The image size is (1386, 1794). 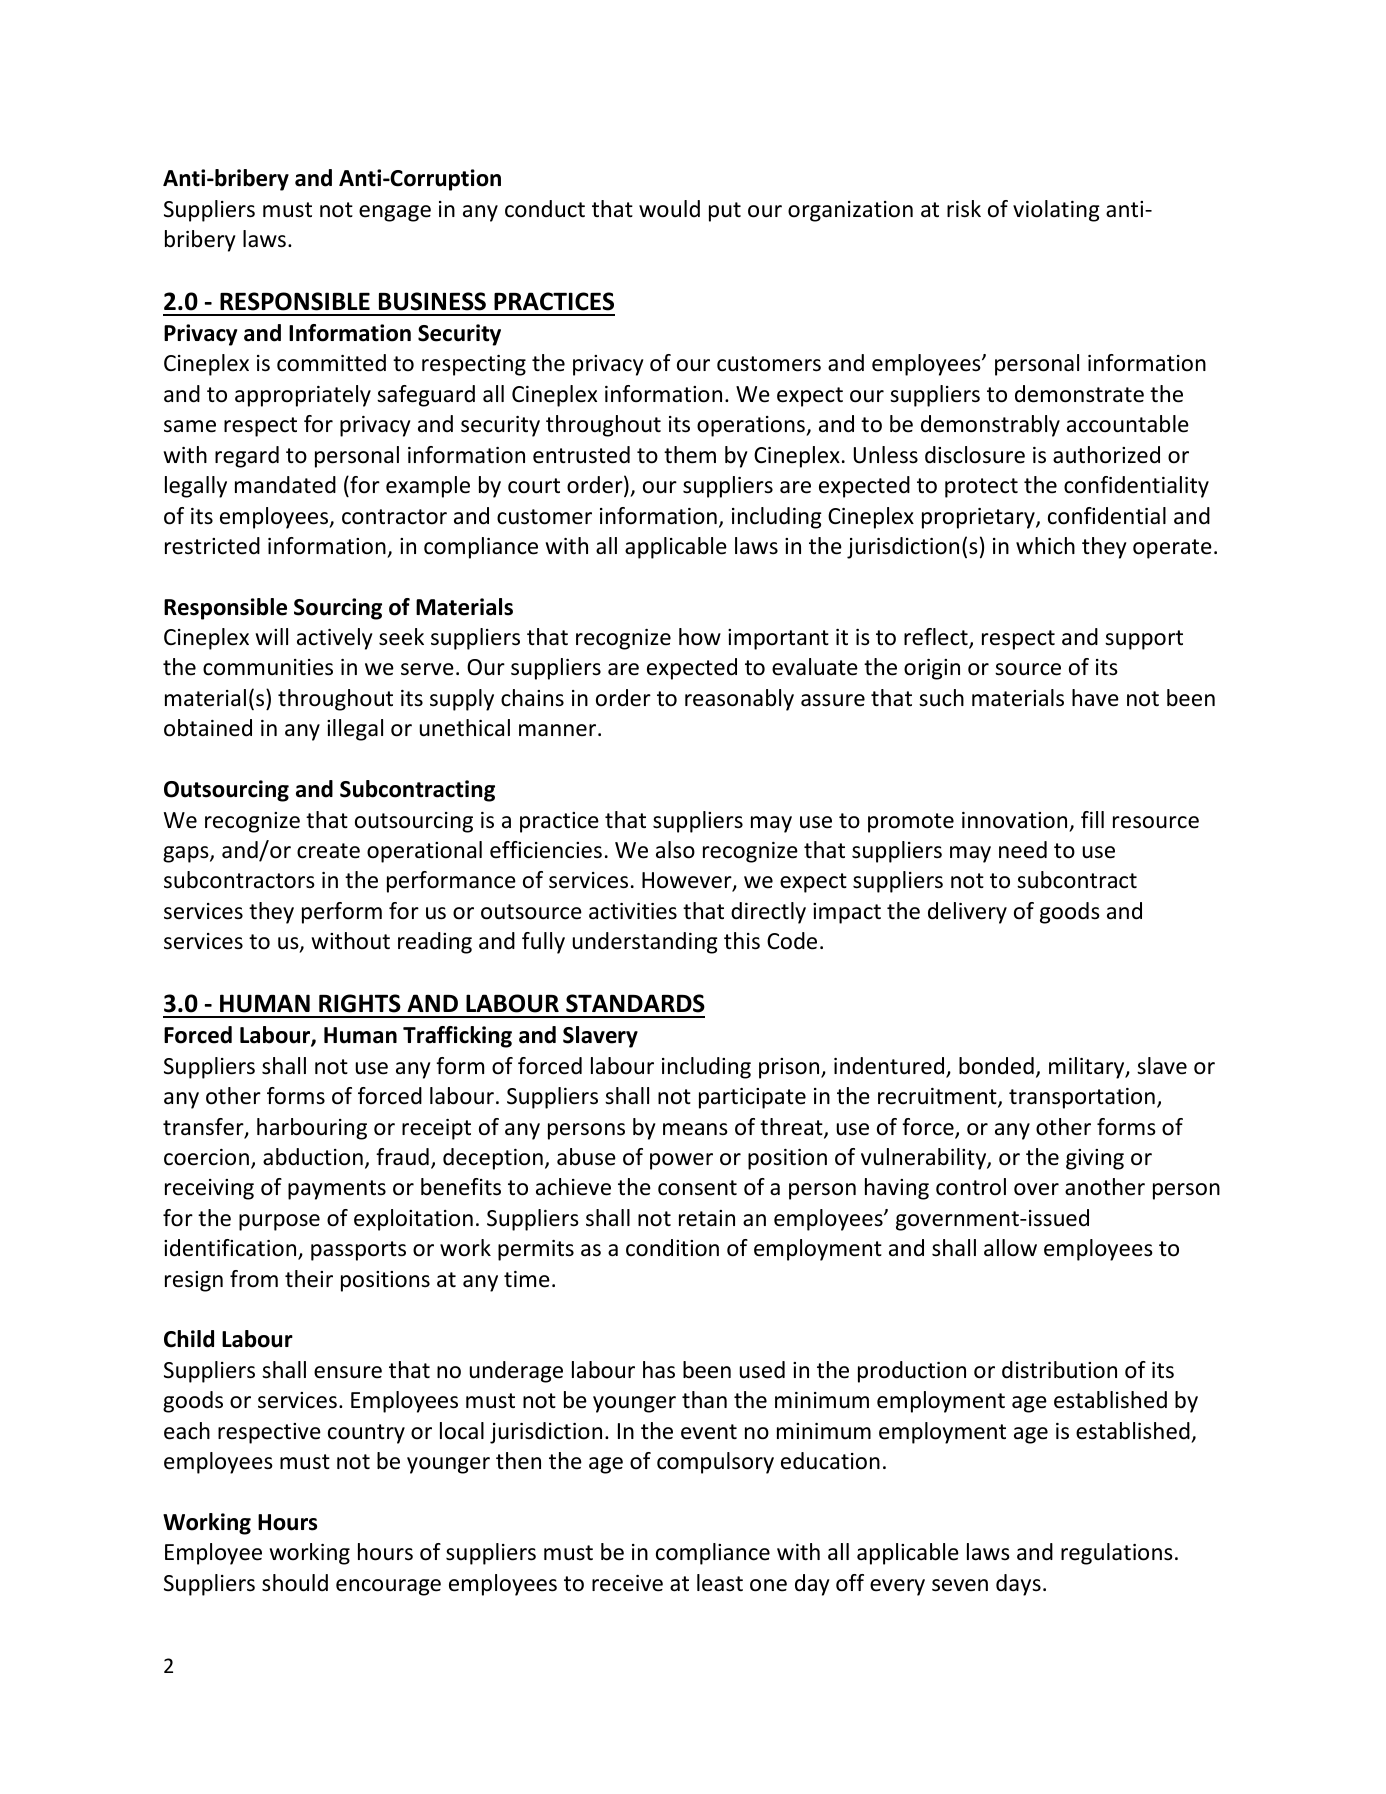 What do you see at coordinates (395, 213) in the screenshot?
I see `engage` at bounding box center [395, 213].
